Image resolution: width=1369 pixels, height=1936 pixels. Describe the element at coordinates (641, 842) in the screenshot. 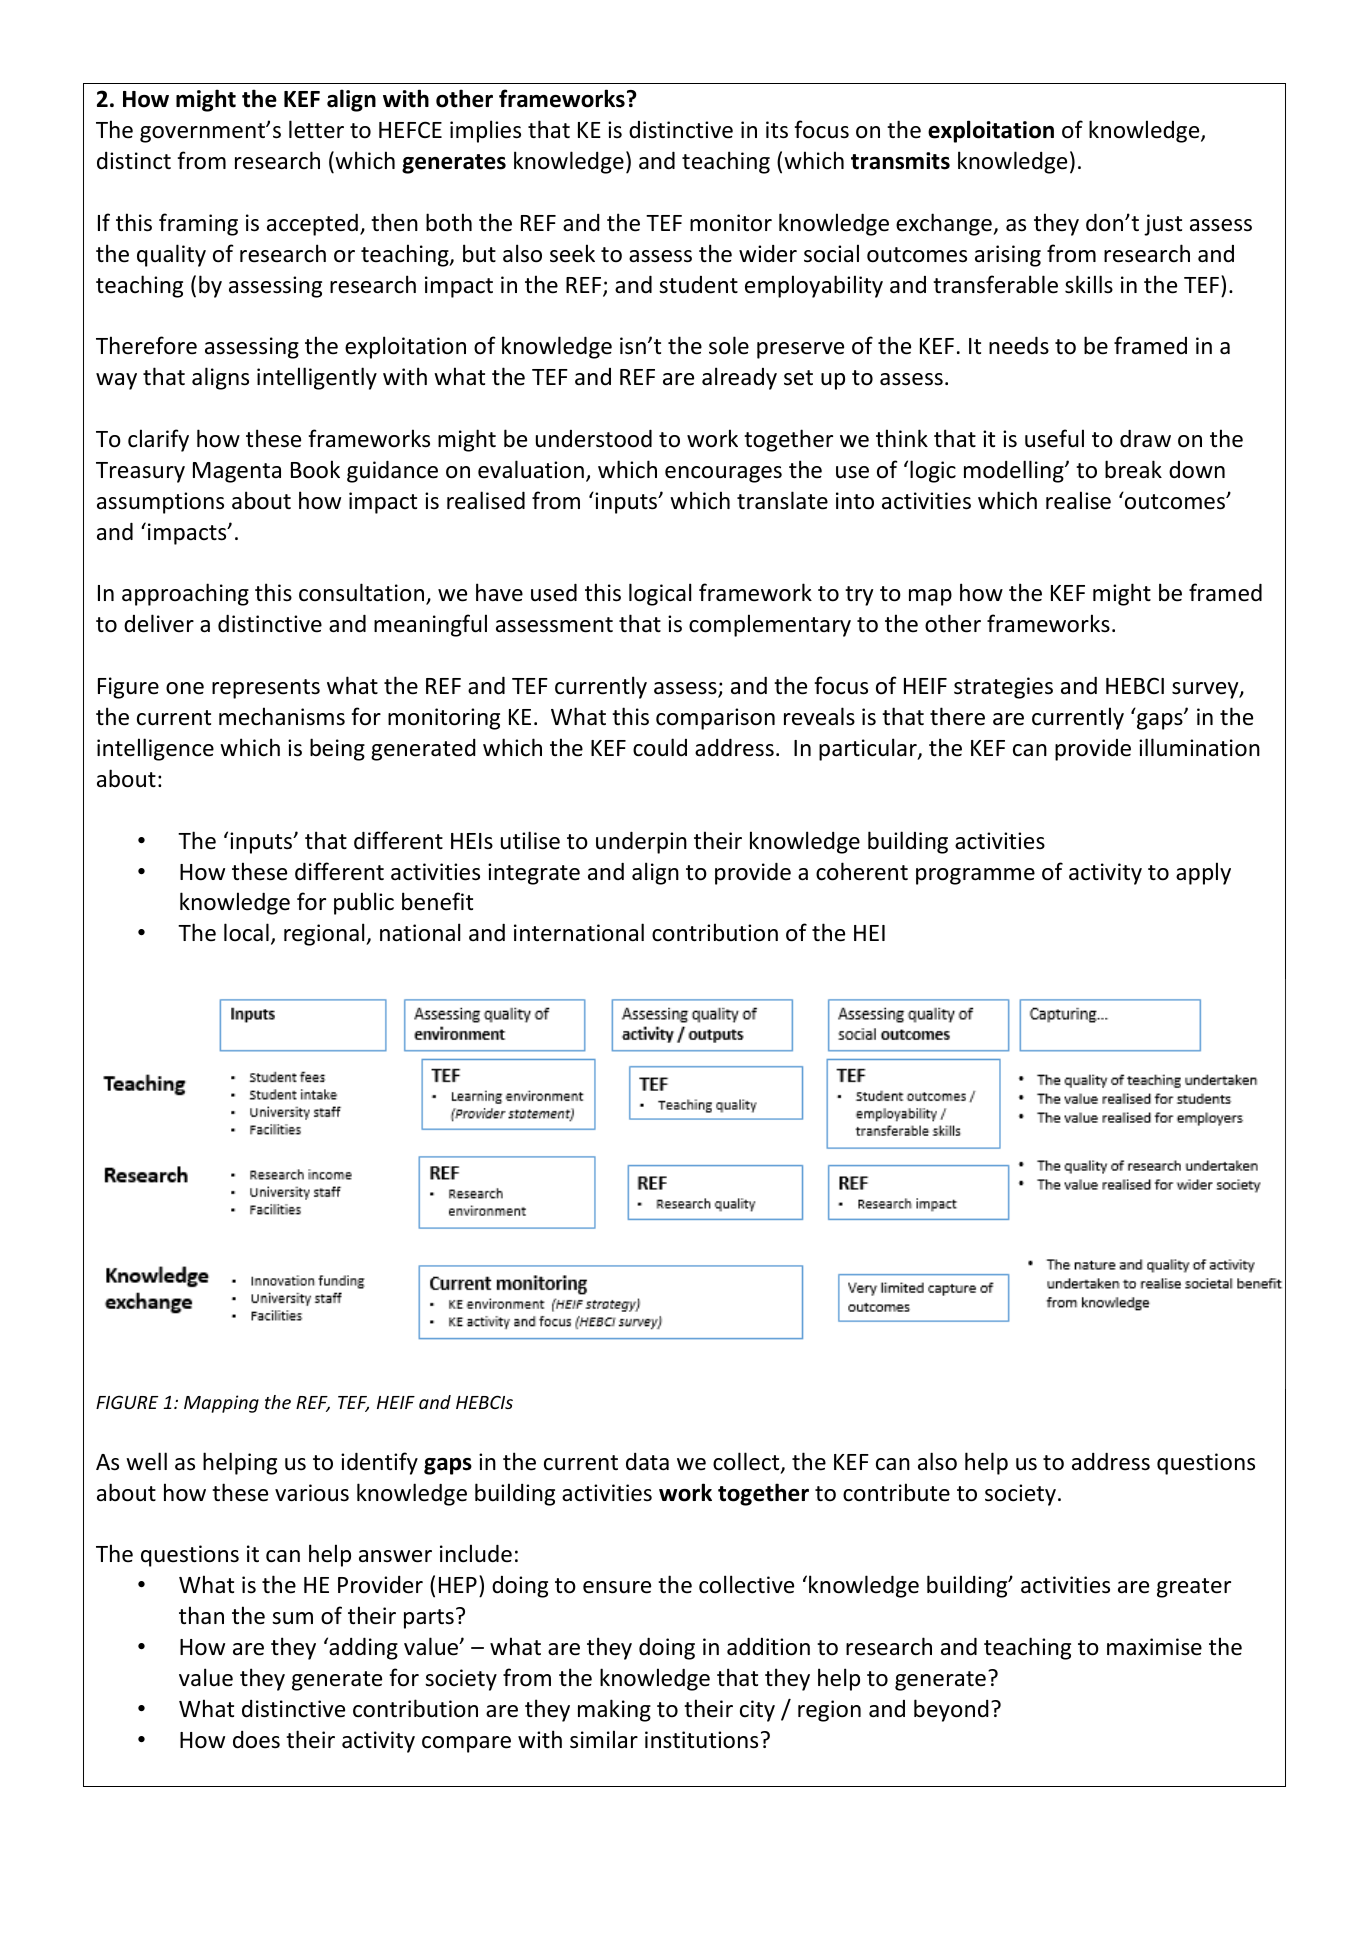

I see `underpin` at that location.
